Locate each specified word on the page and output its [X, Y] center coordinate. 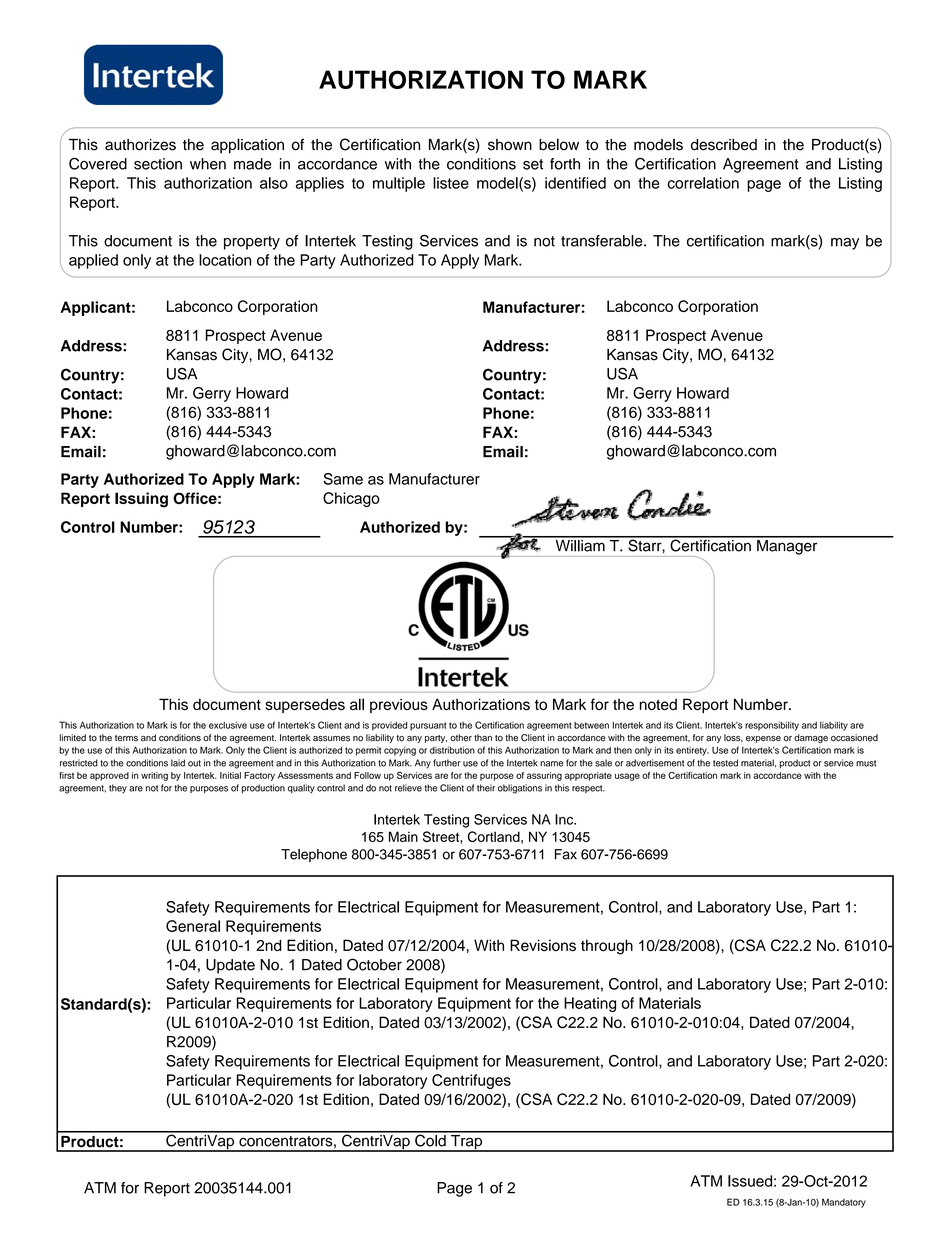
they [118, 789]
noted [658, 704]
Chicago [351, 499]
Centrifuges [471, 1081]
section [158, 164]
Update [230, 966]
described [724, 145]
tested [725, 763]
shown [510, 145]
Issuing [141, 500]
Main [403, 836]
